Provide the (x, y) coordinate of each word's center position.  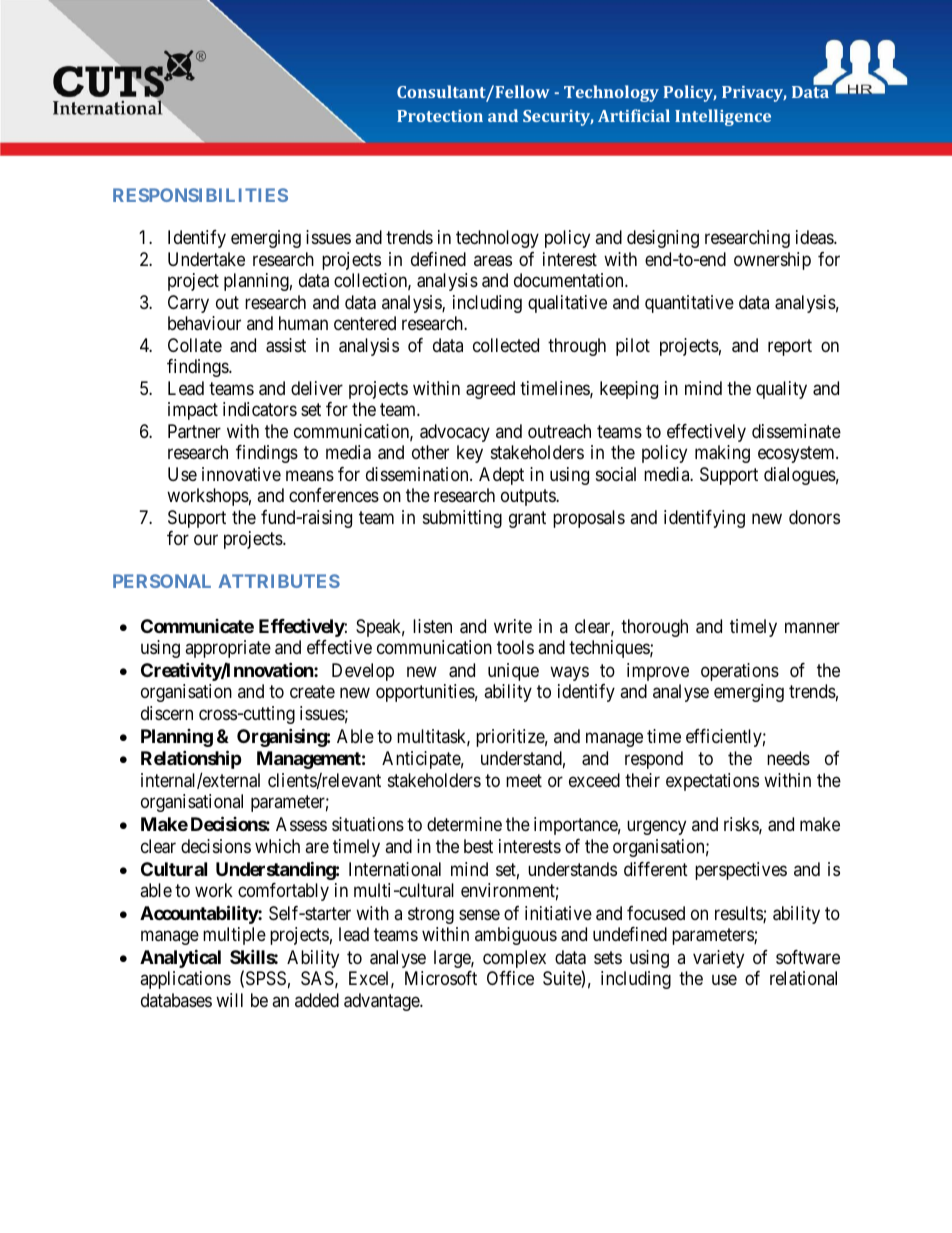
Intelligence (723, 117)
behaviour (204, 323)
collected (506, 345)
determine (464, 824)
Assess (301, 824)
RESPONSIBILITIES (200, 195)
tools (515, 647)
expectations (712, 782)
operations (740, 672)
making (722, 454)
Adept (501, 476)
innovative (241, 474)
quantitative (689, 304)
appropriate (228, 649)
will (229, 1000)
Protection (440, 116)
